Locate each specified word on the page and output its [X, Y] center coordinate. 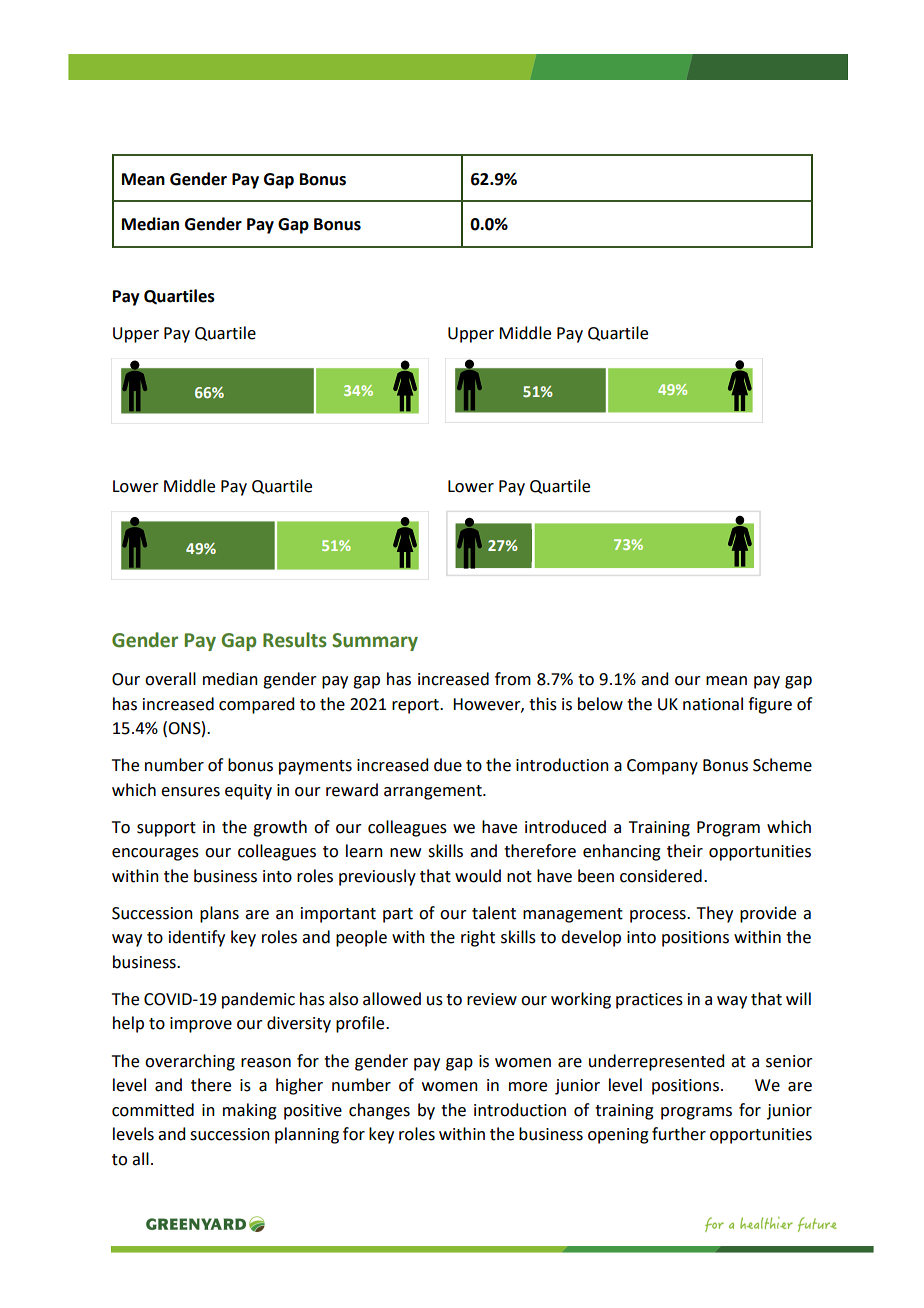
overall [170, 679]
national [713, 704]
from [513, 679]
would [478, 876]
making [250, 1111]
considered [661, 876]
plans [219, 914]
